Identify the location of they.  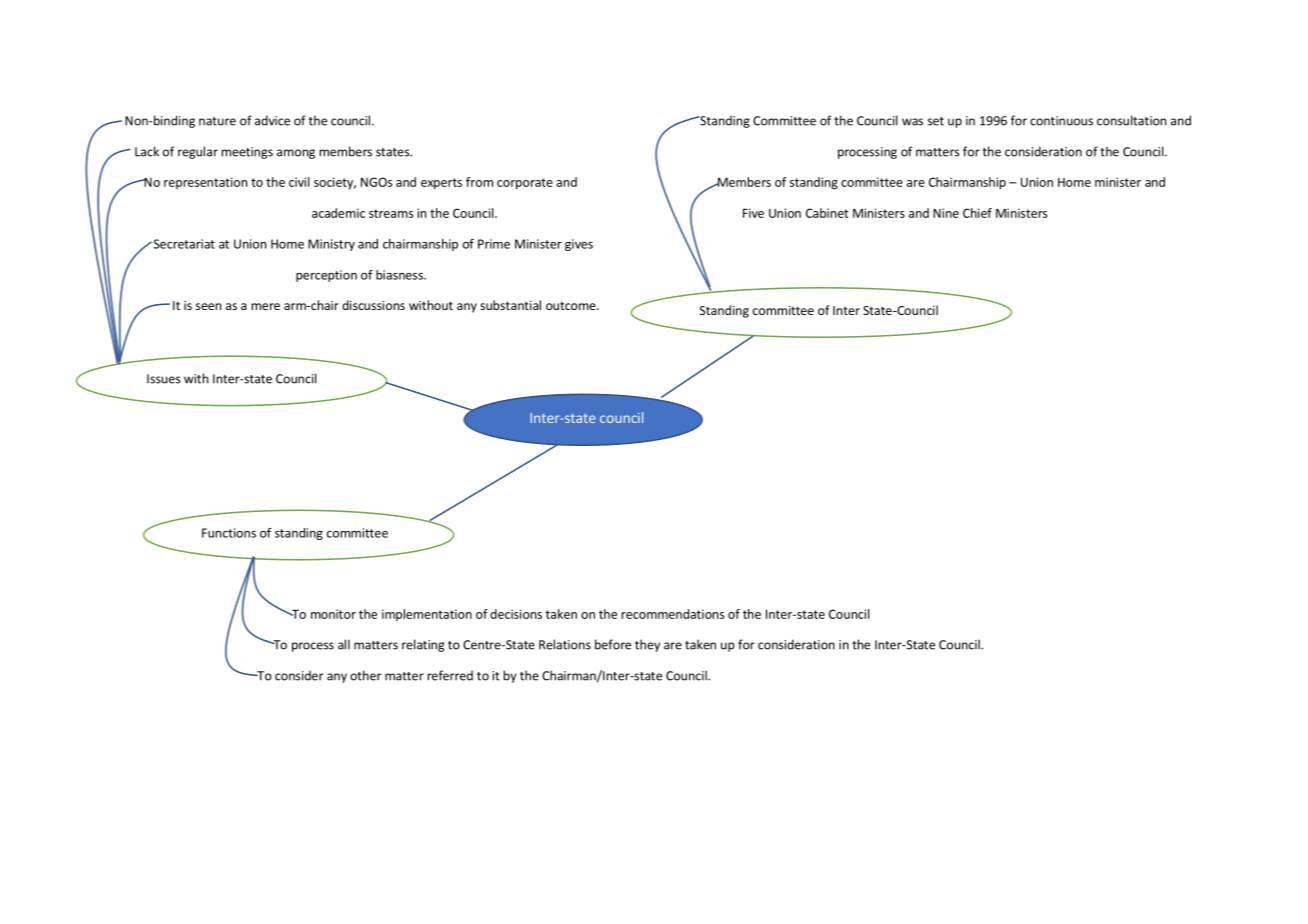
(647, 645).
